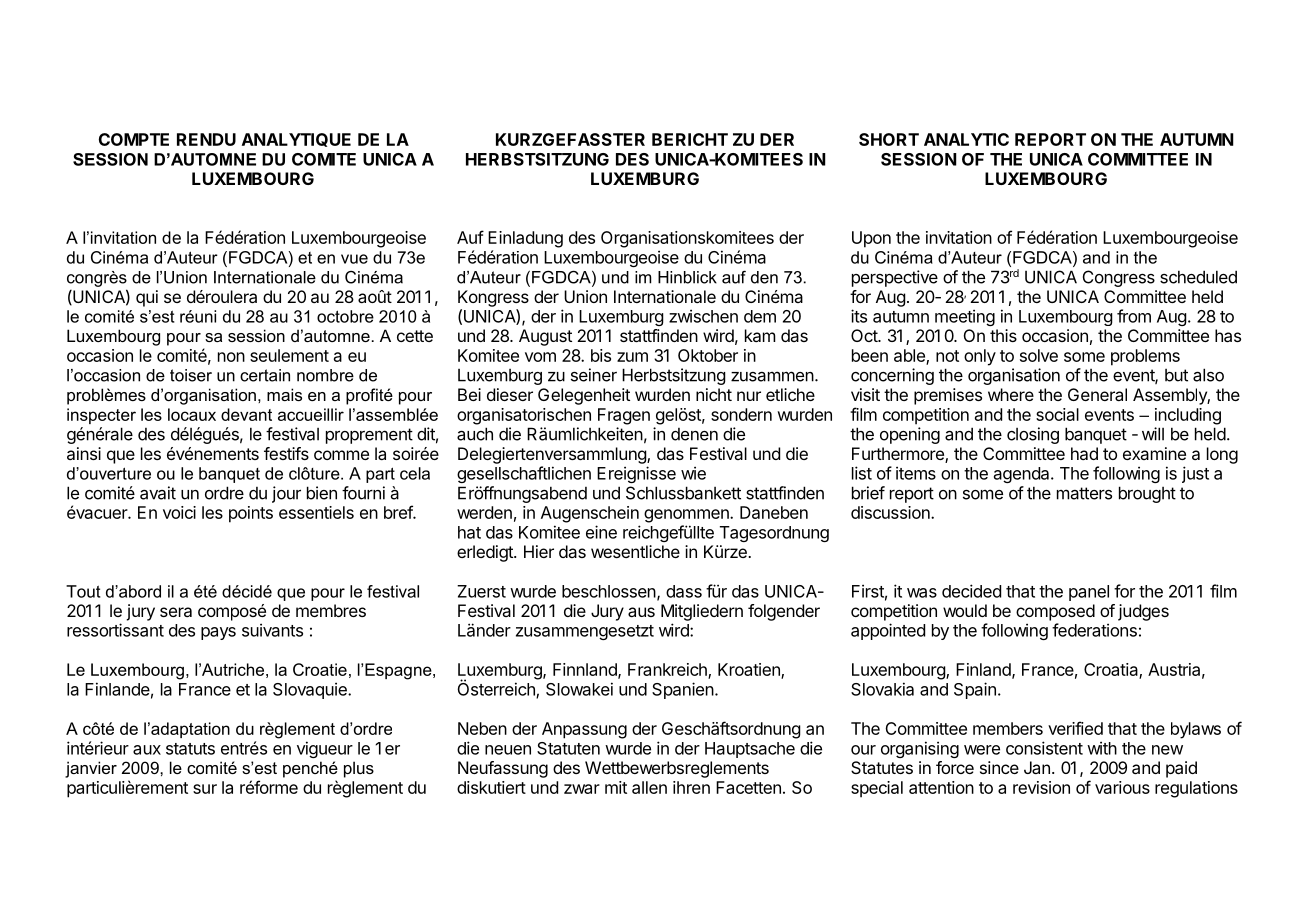 This screenshot has height=924, width=1308. I want to click on judges, so click(1143, 612).
